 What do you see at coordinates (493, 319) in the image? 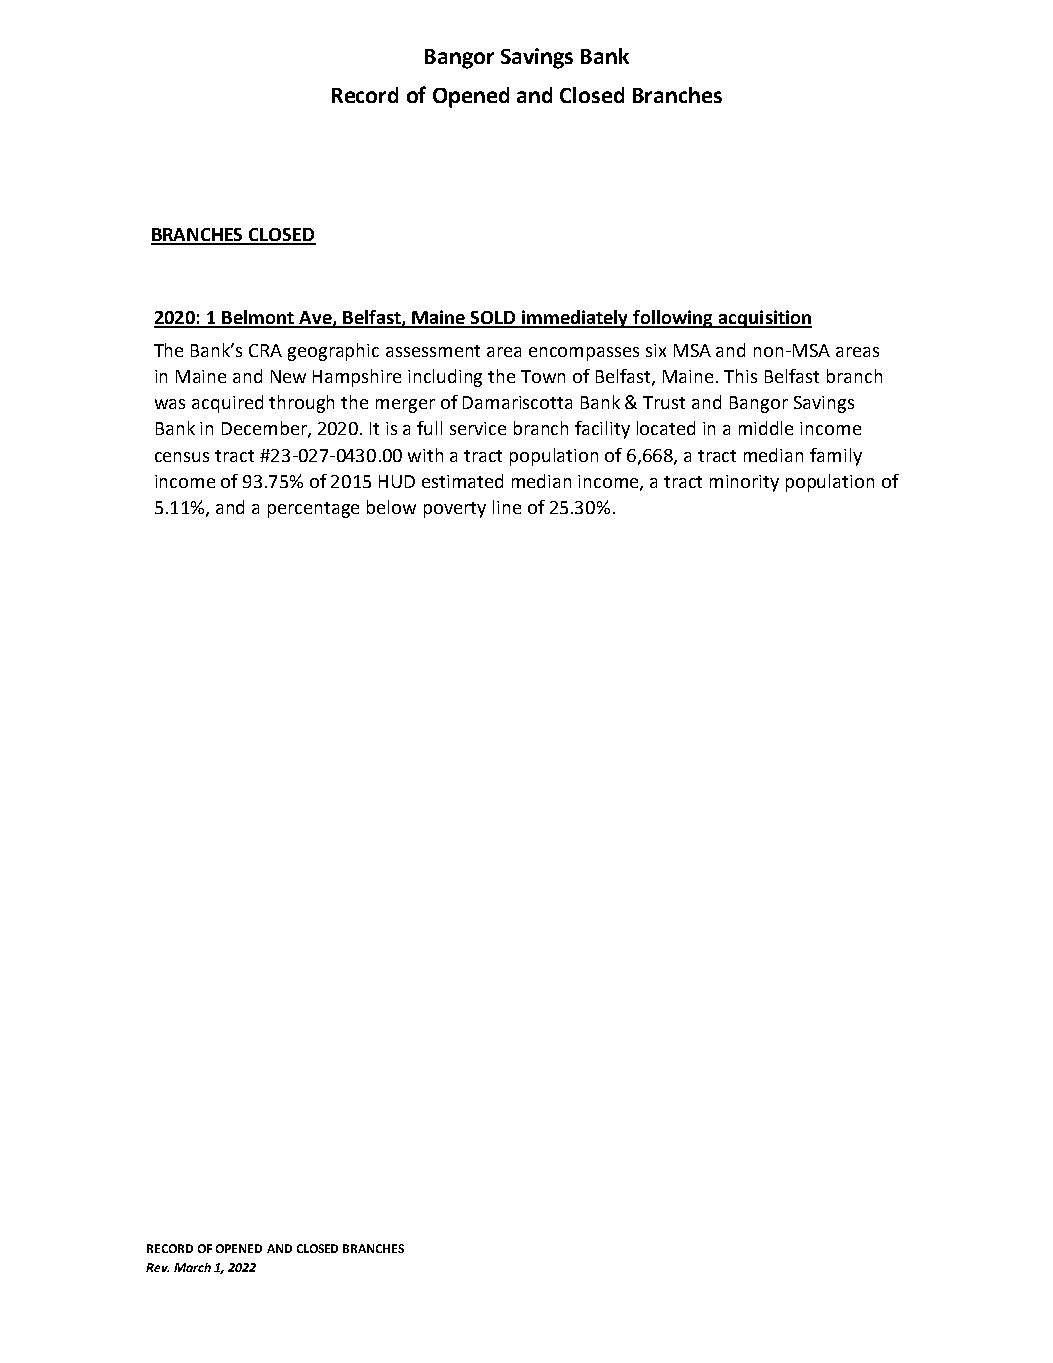
I see `SOLD` at bounding box center [493, 319].
